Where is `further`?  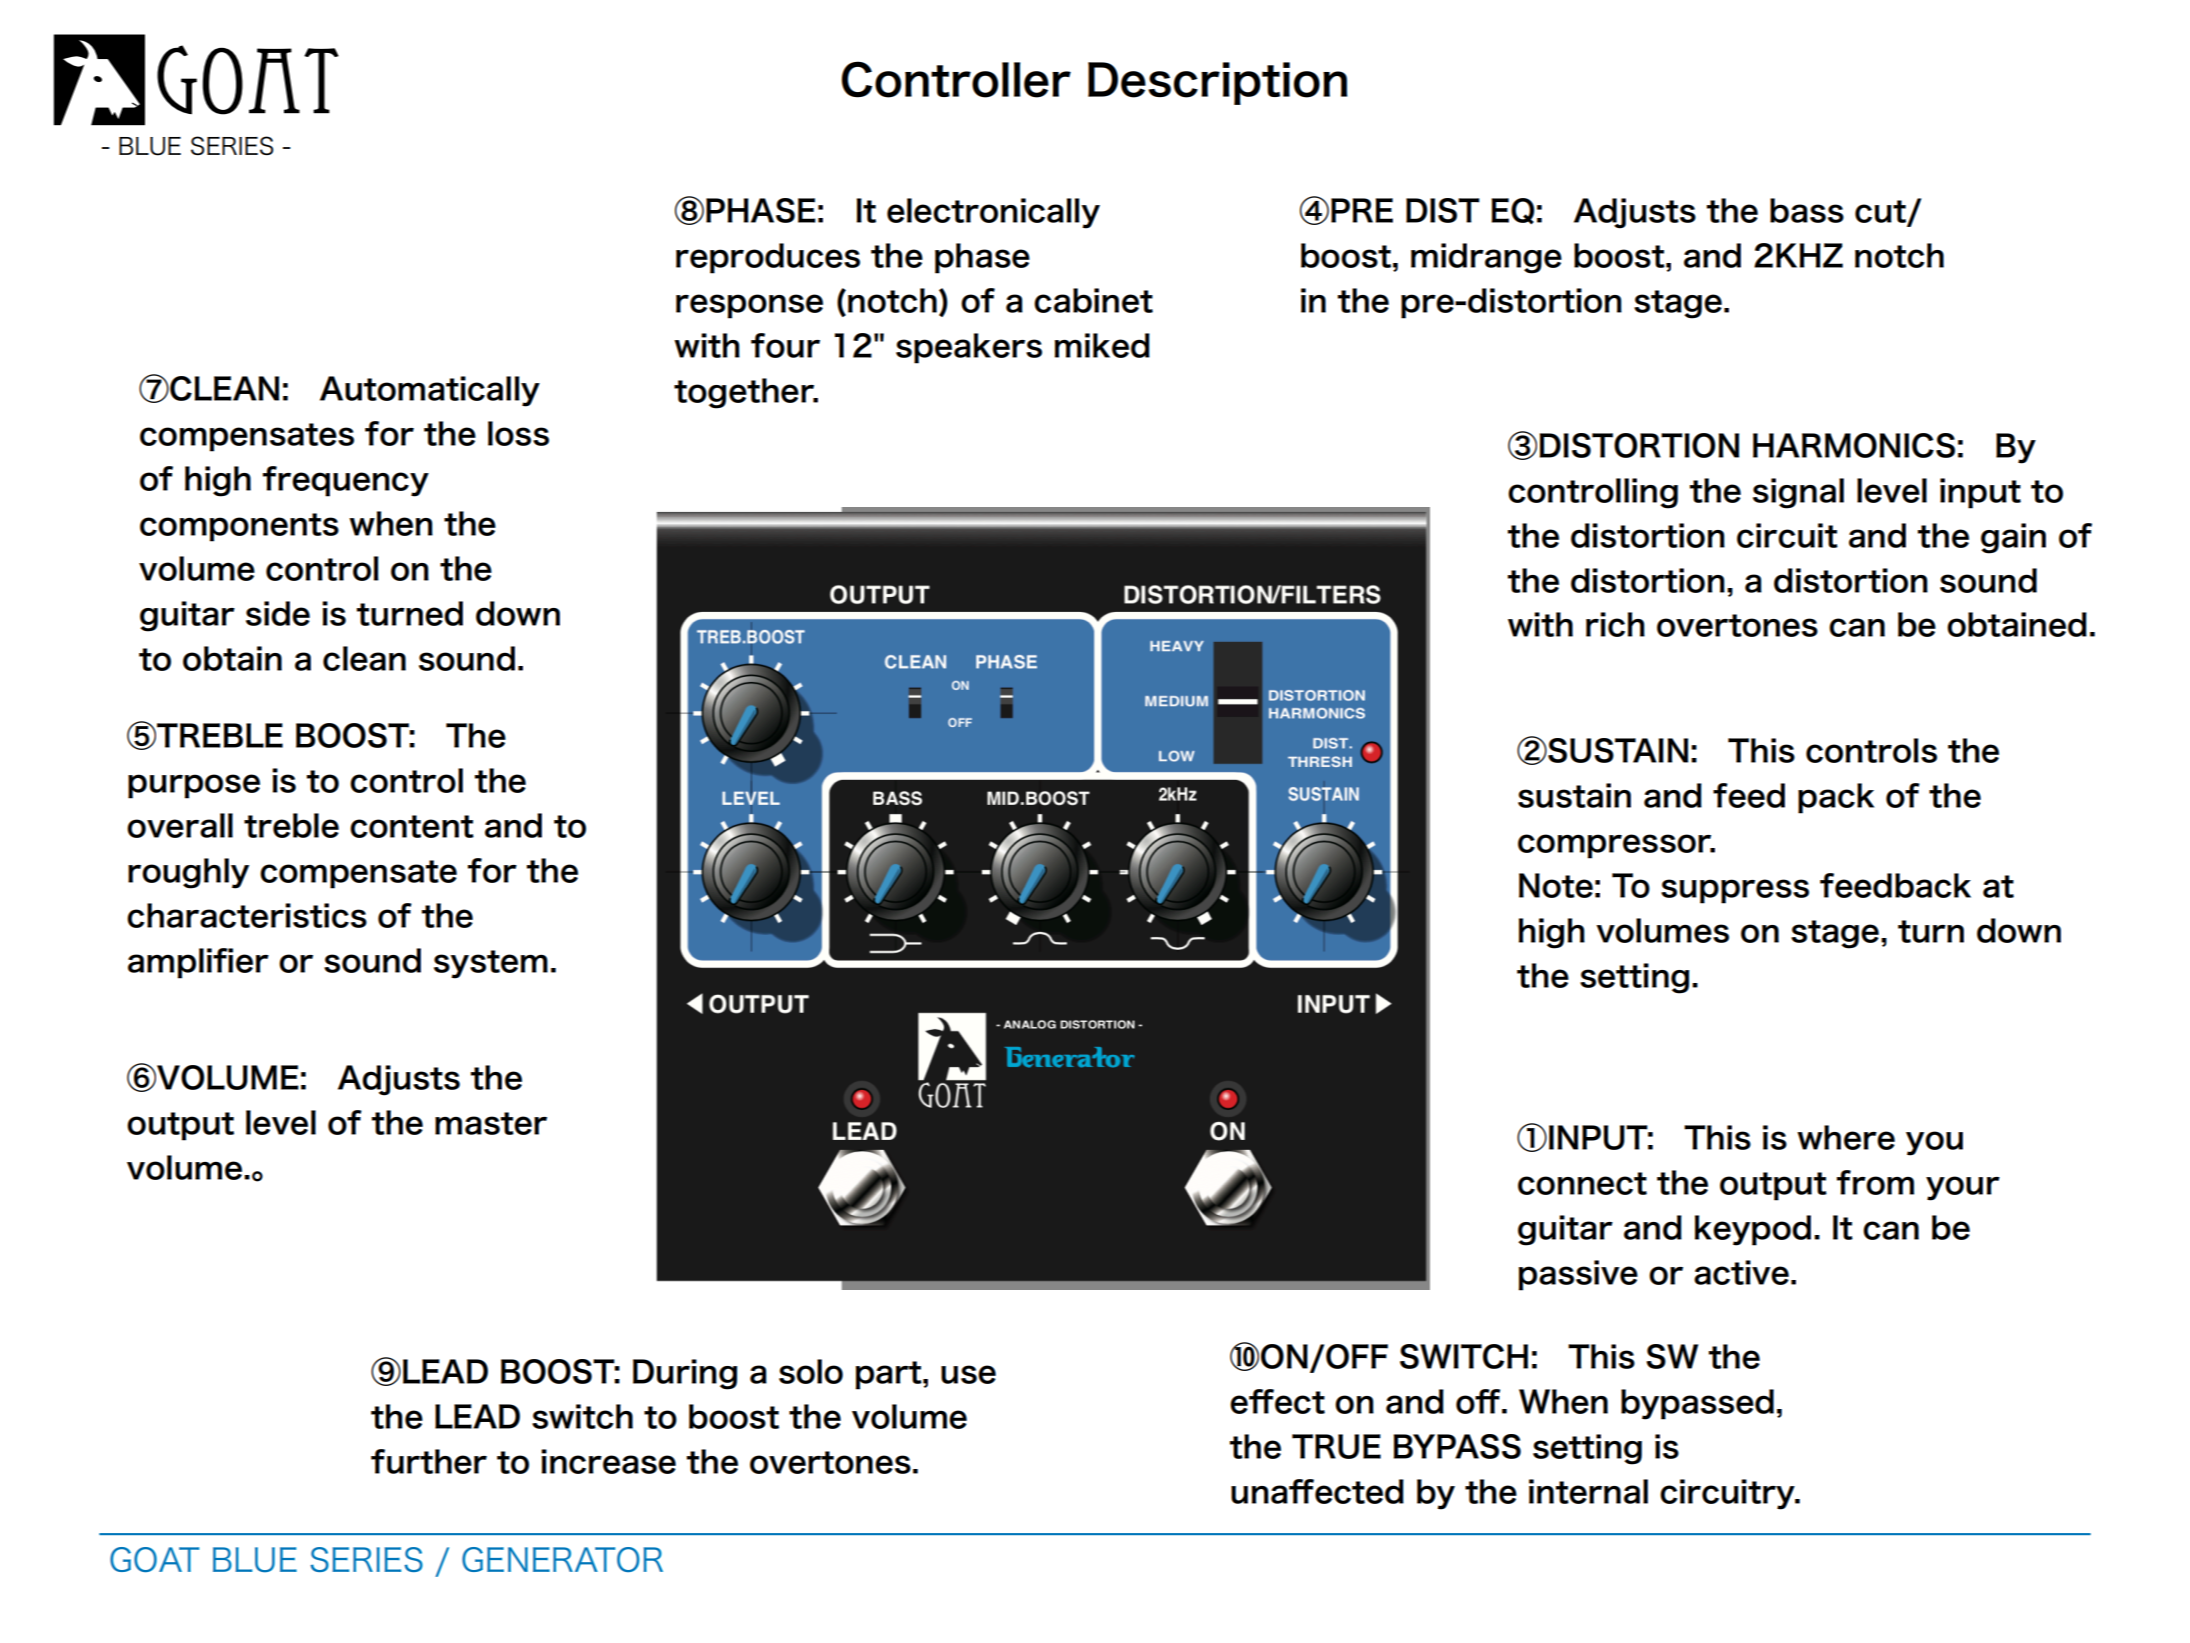
further is located at coordinates (429, 1461).
